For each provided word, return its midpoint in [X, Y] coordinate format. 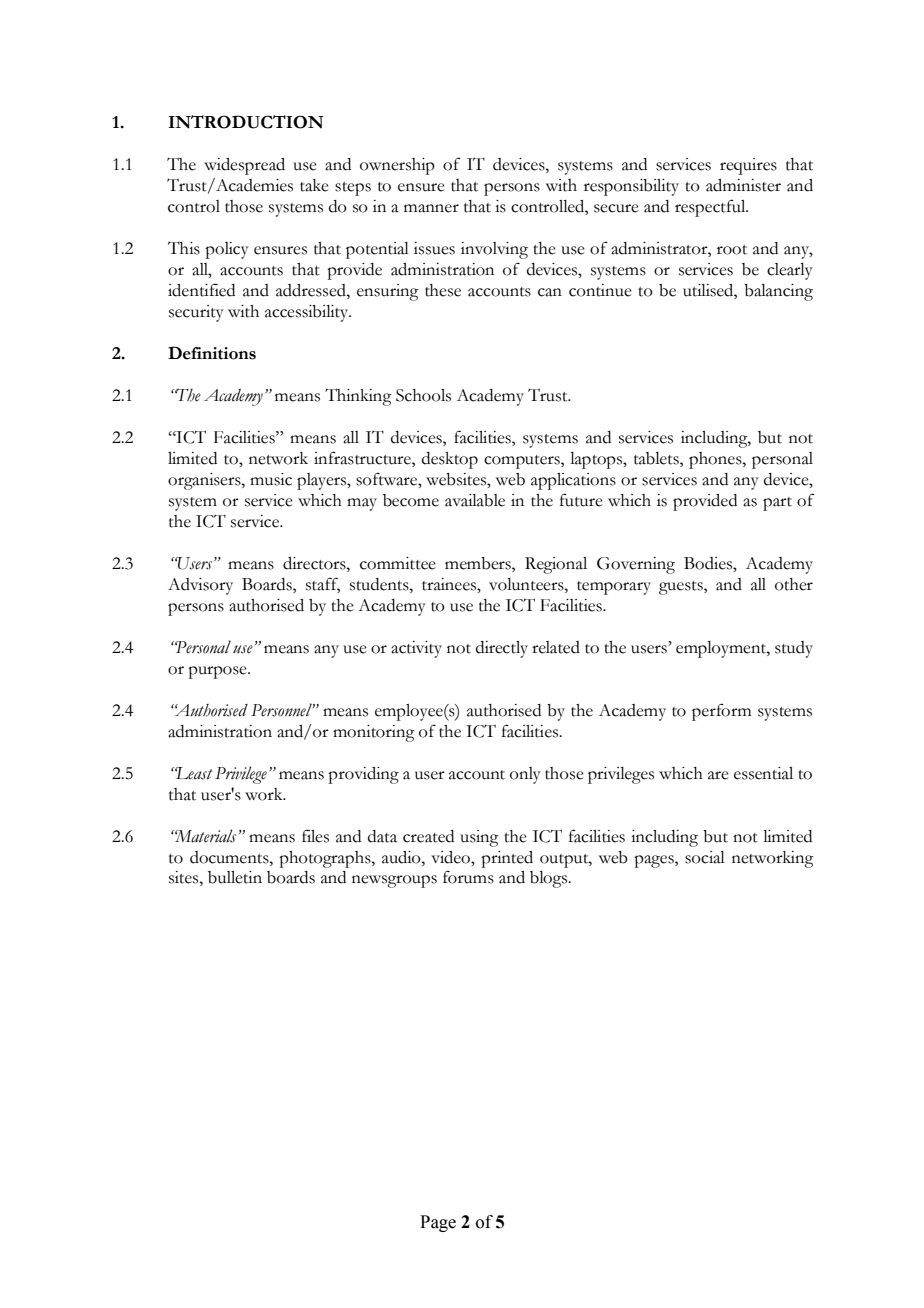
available [475, 500]
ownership [397, 166]
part [777, 504]
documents [230, 857]
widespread [244, 166]
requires [748, 166]
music [271, 479]
